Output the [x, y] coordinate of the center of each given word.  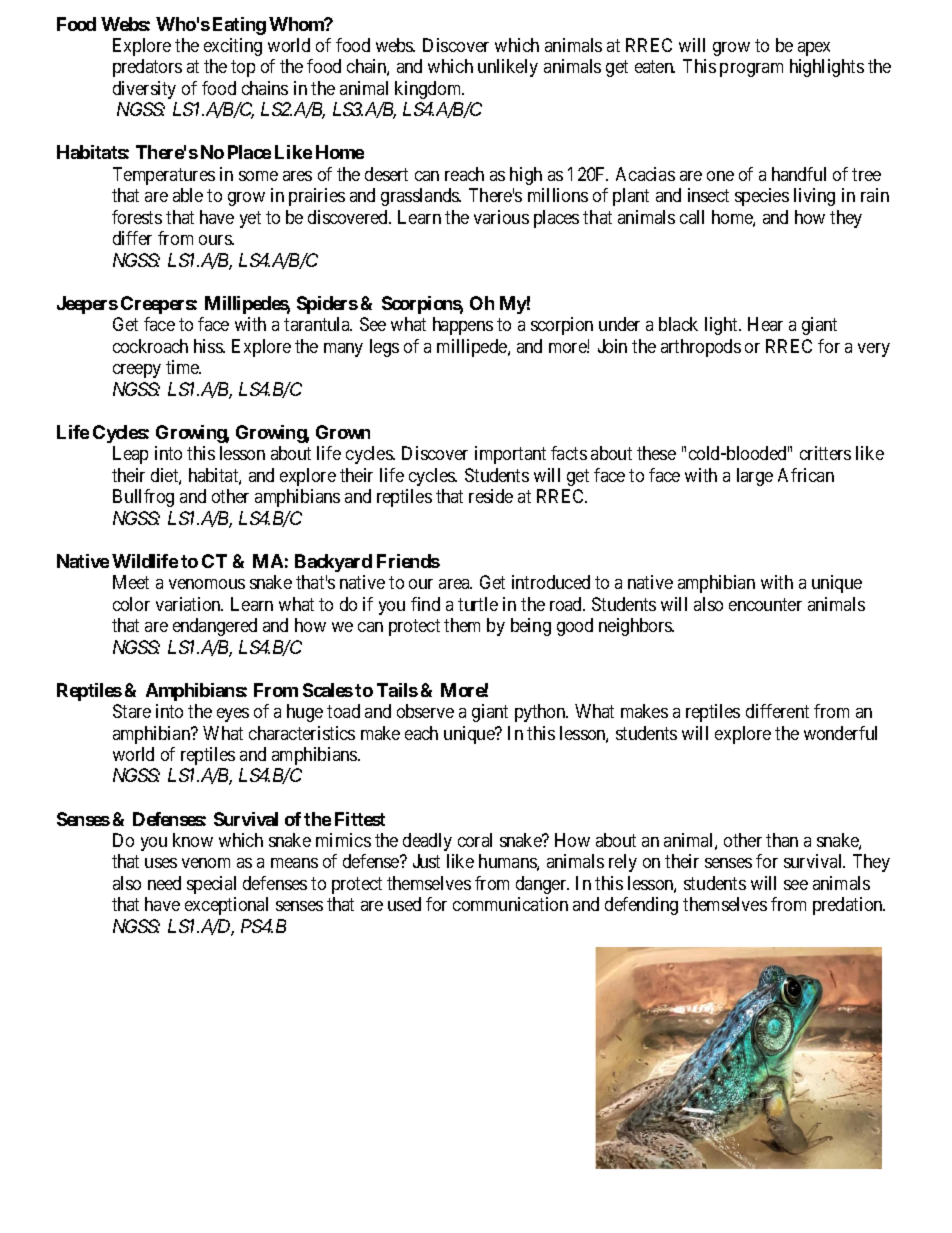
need [164, 883]
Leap [130, 455]
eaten [655, 66]
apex [814, 49]
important [510, 455]
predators [147, 68]
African [806, 475]
